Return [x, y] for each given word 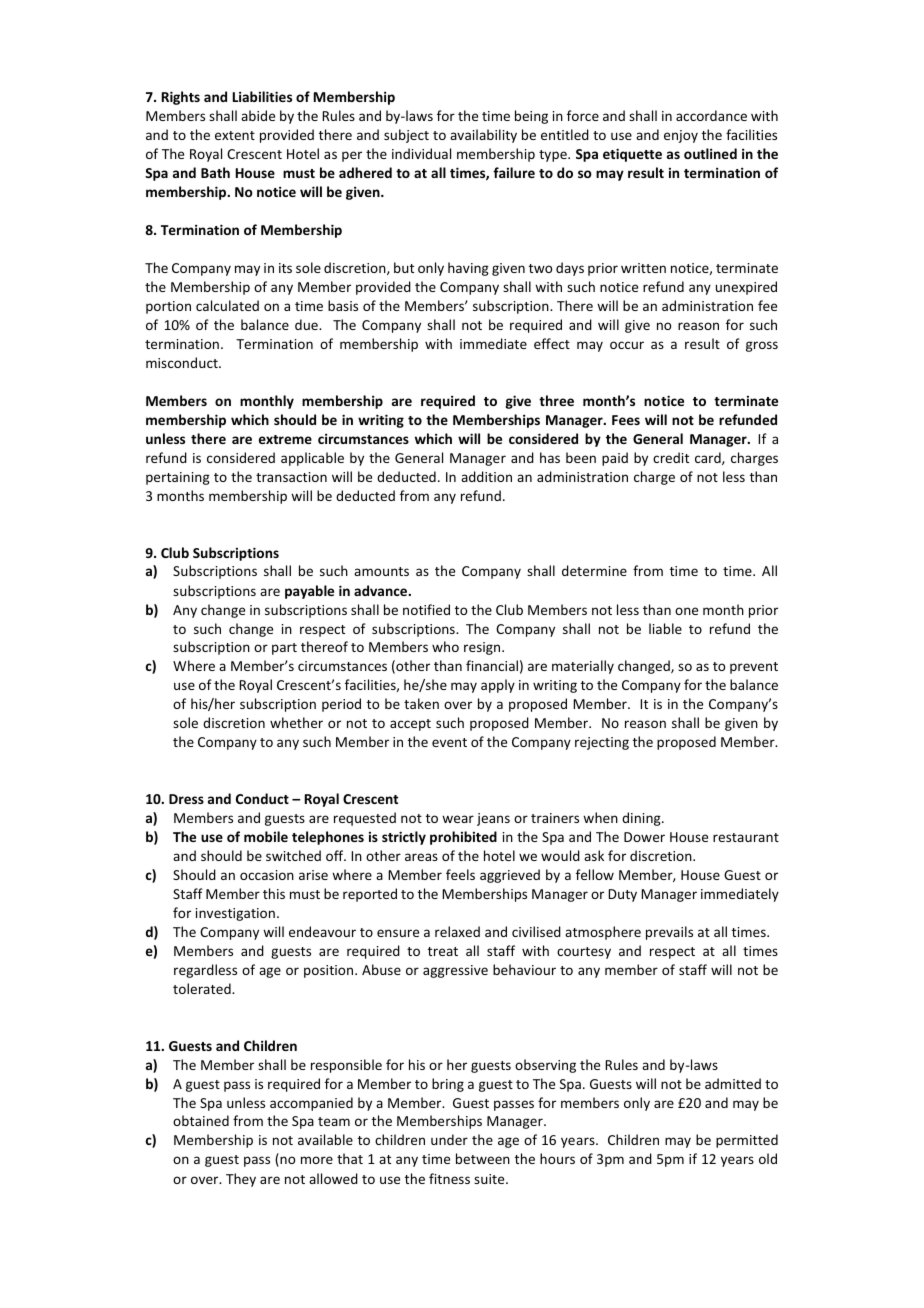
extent [235, 135]
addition [486, 476]
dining [642, 819]
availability [483, 136]
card [709, 458]
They [241, 1180]
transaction [291, 477]
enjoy [681, 136]
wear [458, 819]
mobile [266, 836]
